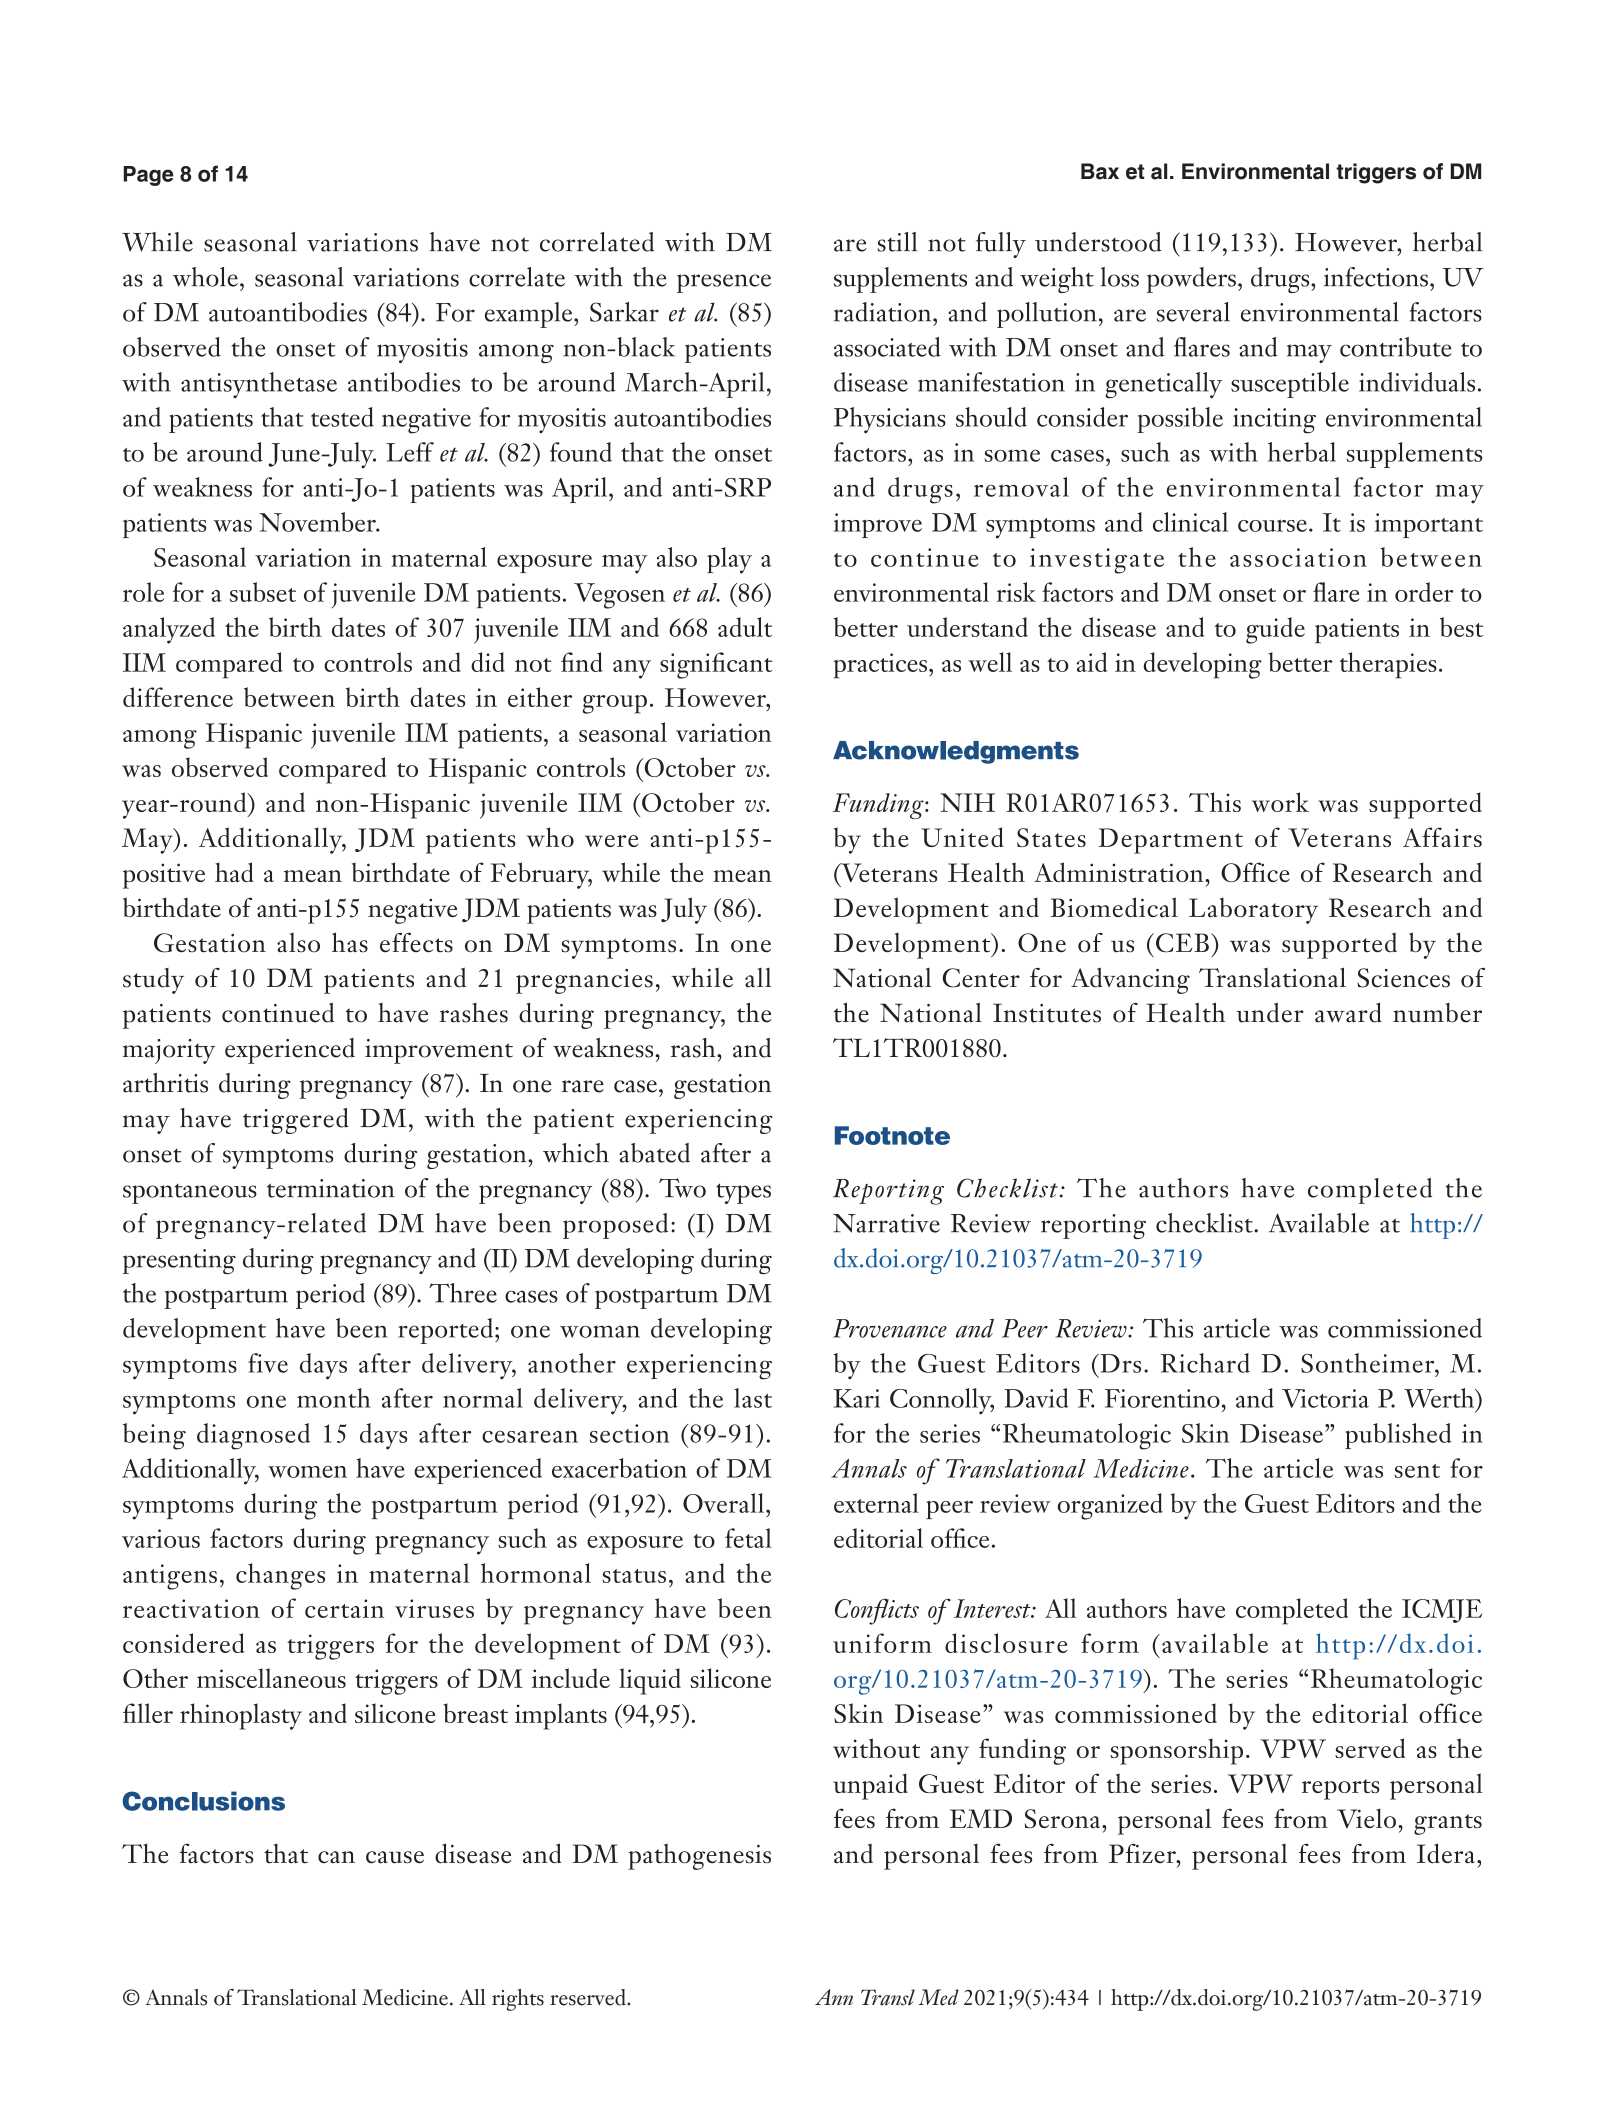  What do you see at coordinates (1348, 1013) in the screenshot?
I see `award` at bounding box center [1348, 1013].
